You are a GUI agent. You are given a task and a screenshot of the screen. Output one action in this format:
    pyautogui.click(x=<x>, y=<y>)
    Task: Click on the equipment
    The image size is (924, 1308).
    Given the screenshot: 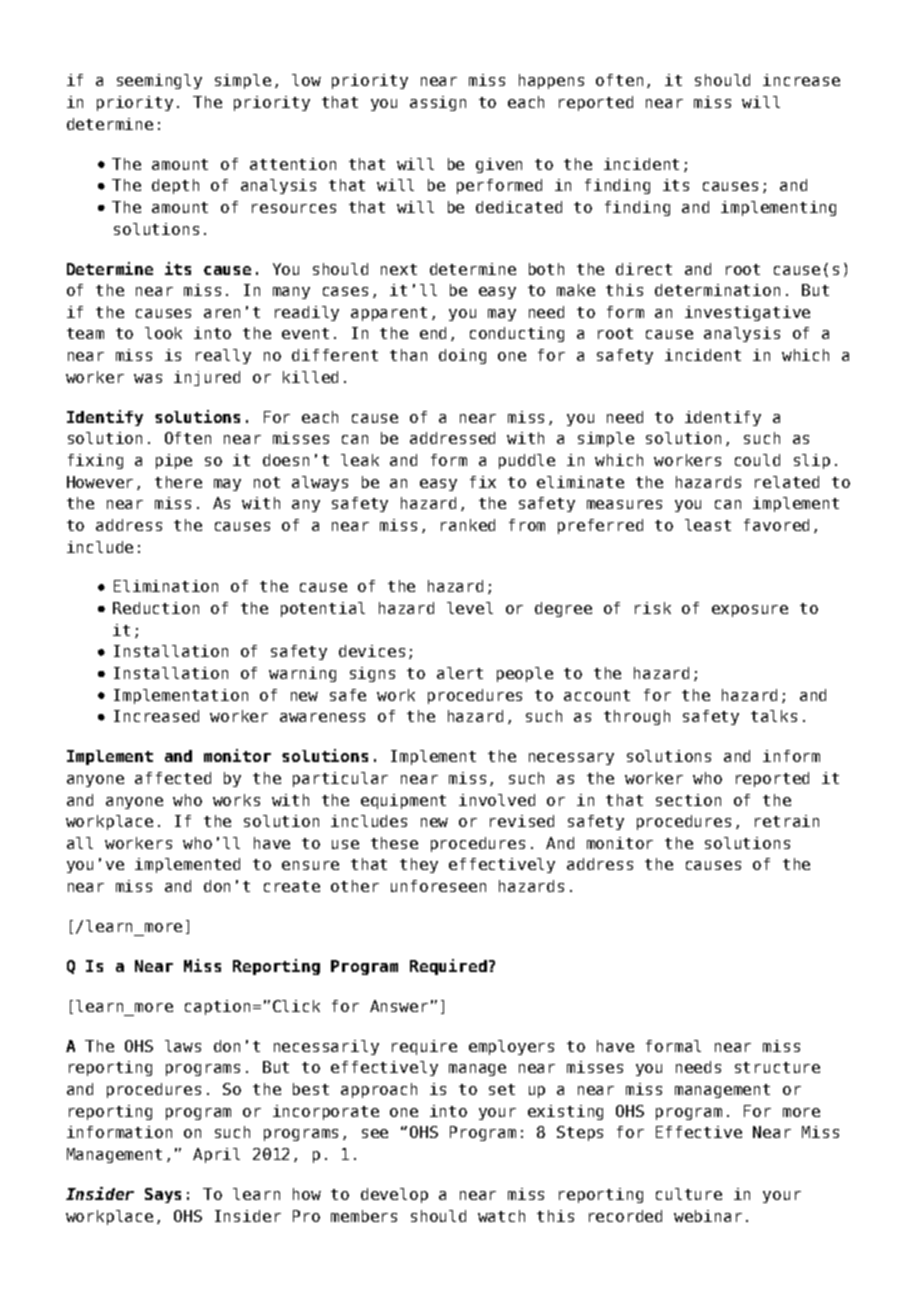 What is the action you would take?
    pyautogui.click(x=403, y=801)
